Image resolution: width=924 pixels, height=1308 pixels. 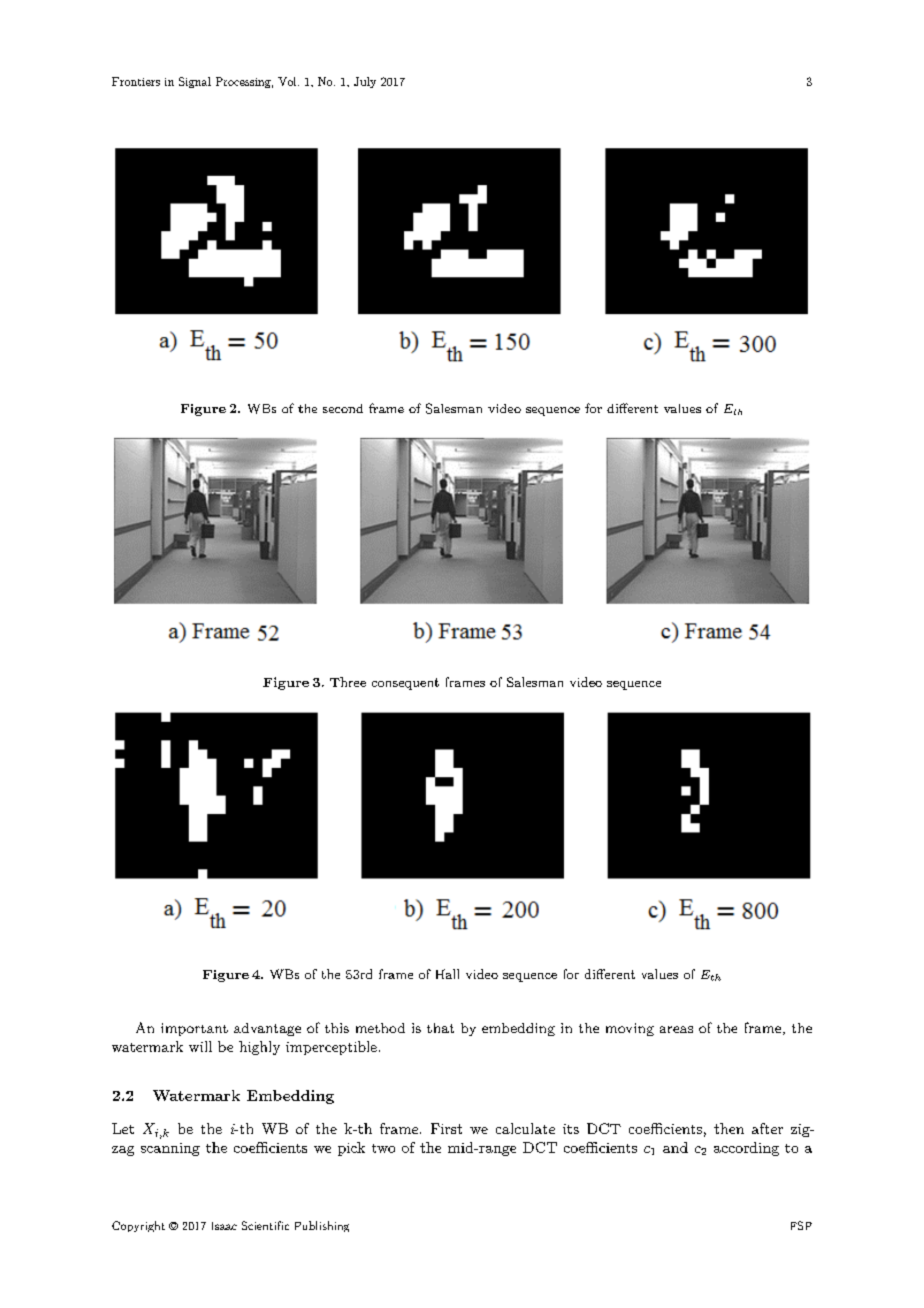 What do you see at coordinates (405, 684) in the document?
I see `consequent` at bounding box center [405, 684].
